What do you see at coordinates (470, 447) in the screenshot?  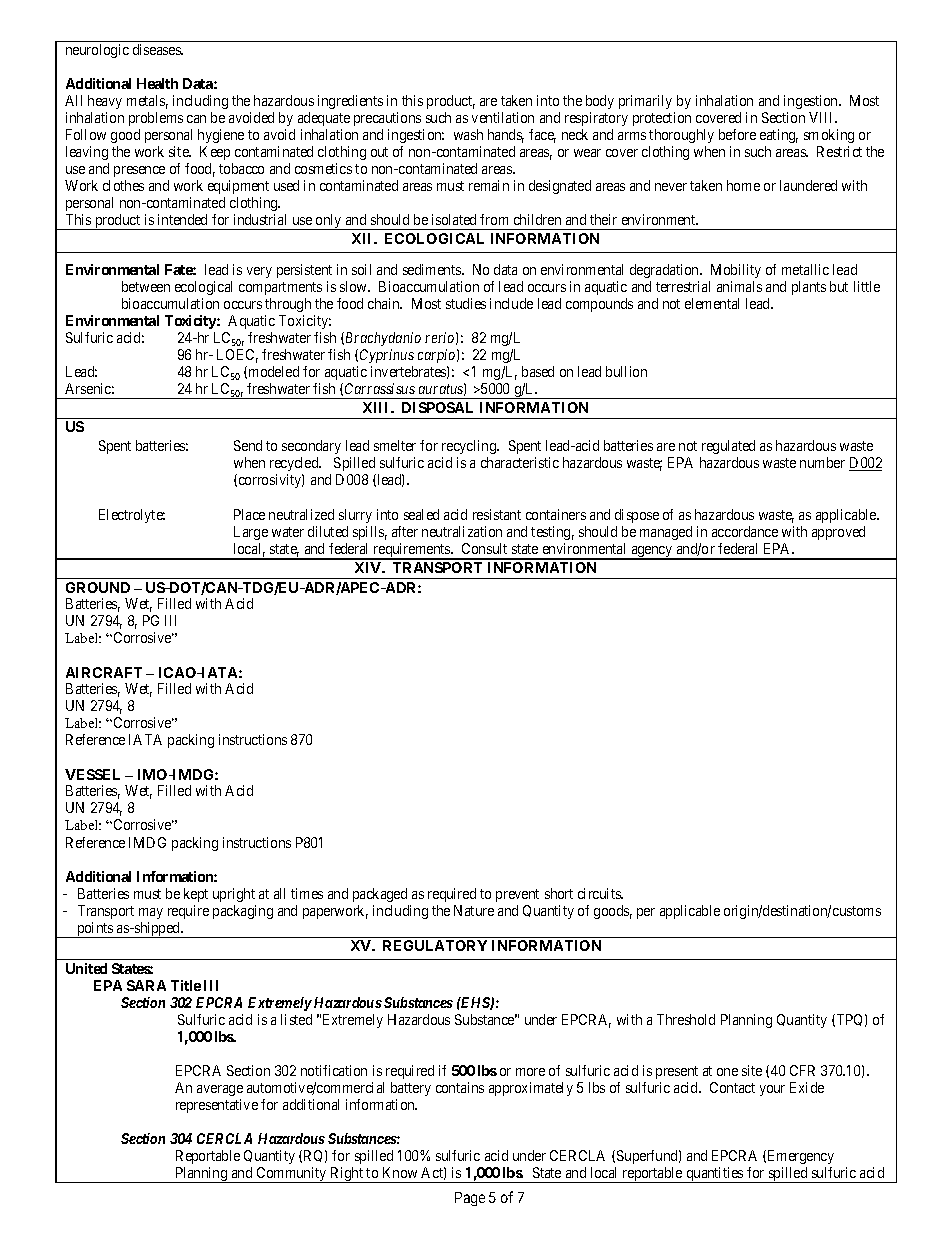 I see `recycling` at bounding box center [470, 447].
